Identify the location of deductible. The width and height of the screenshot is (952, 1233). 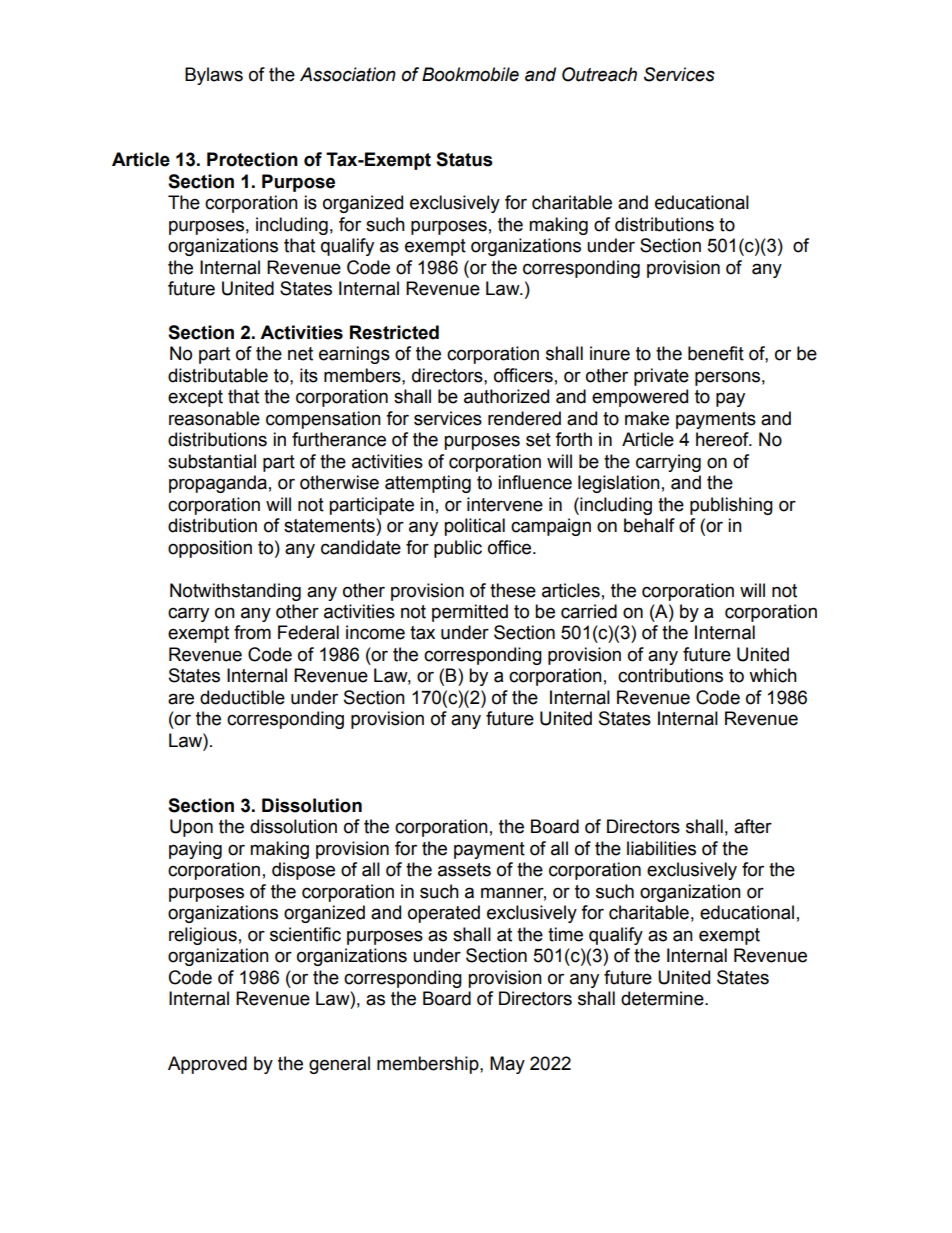
(242, 697).
